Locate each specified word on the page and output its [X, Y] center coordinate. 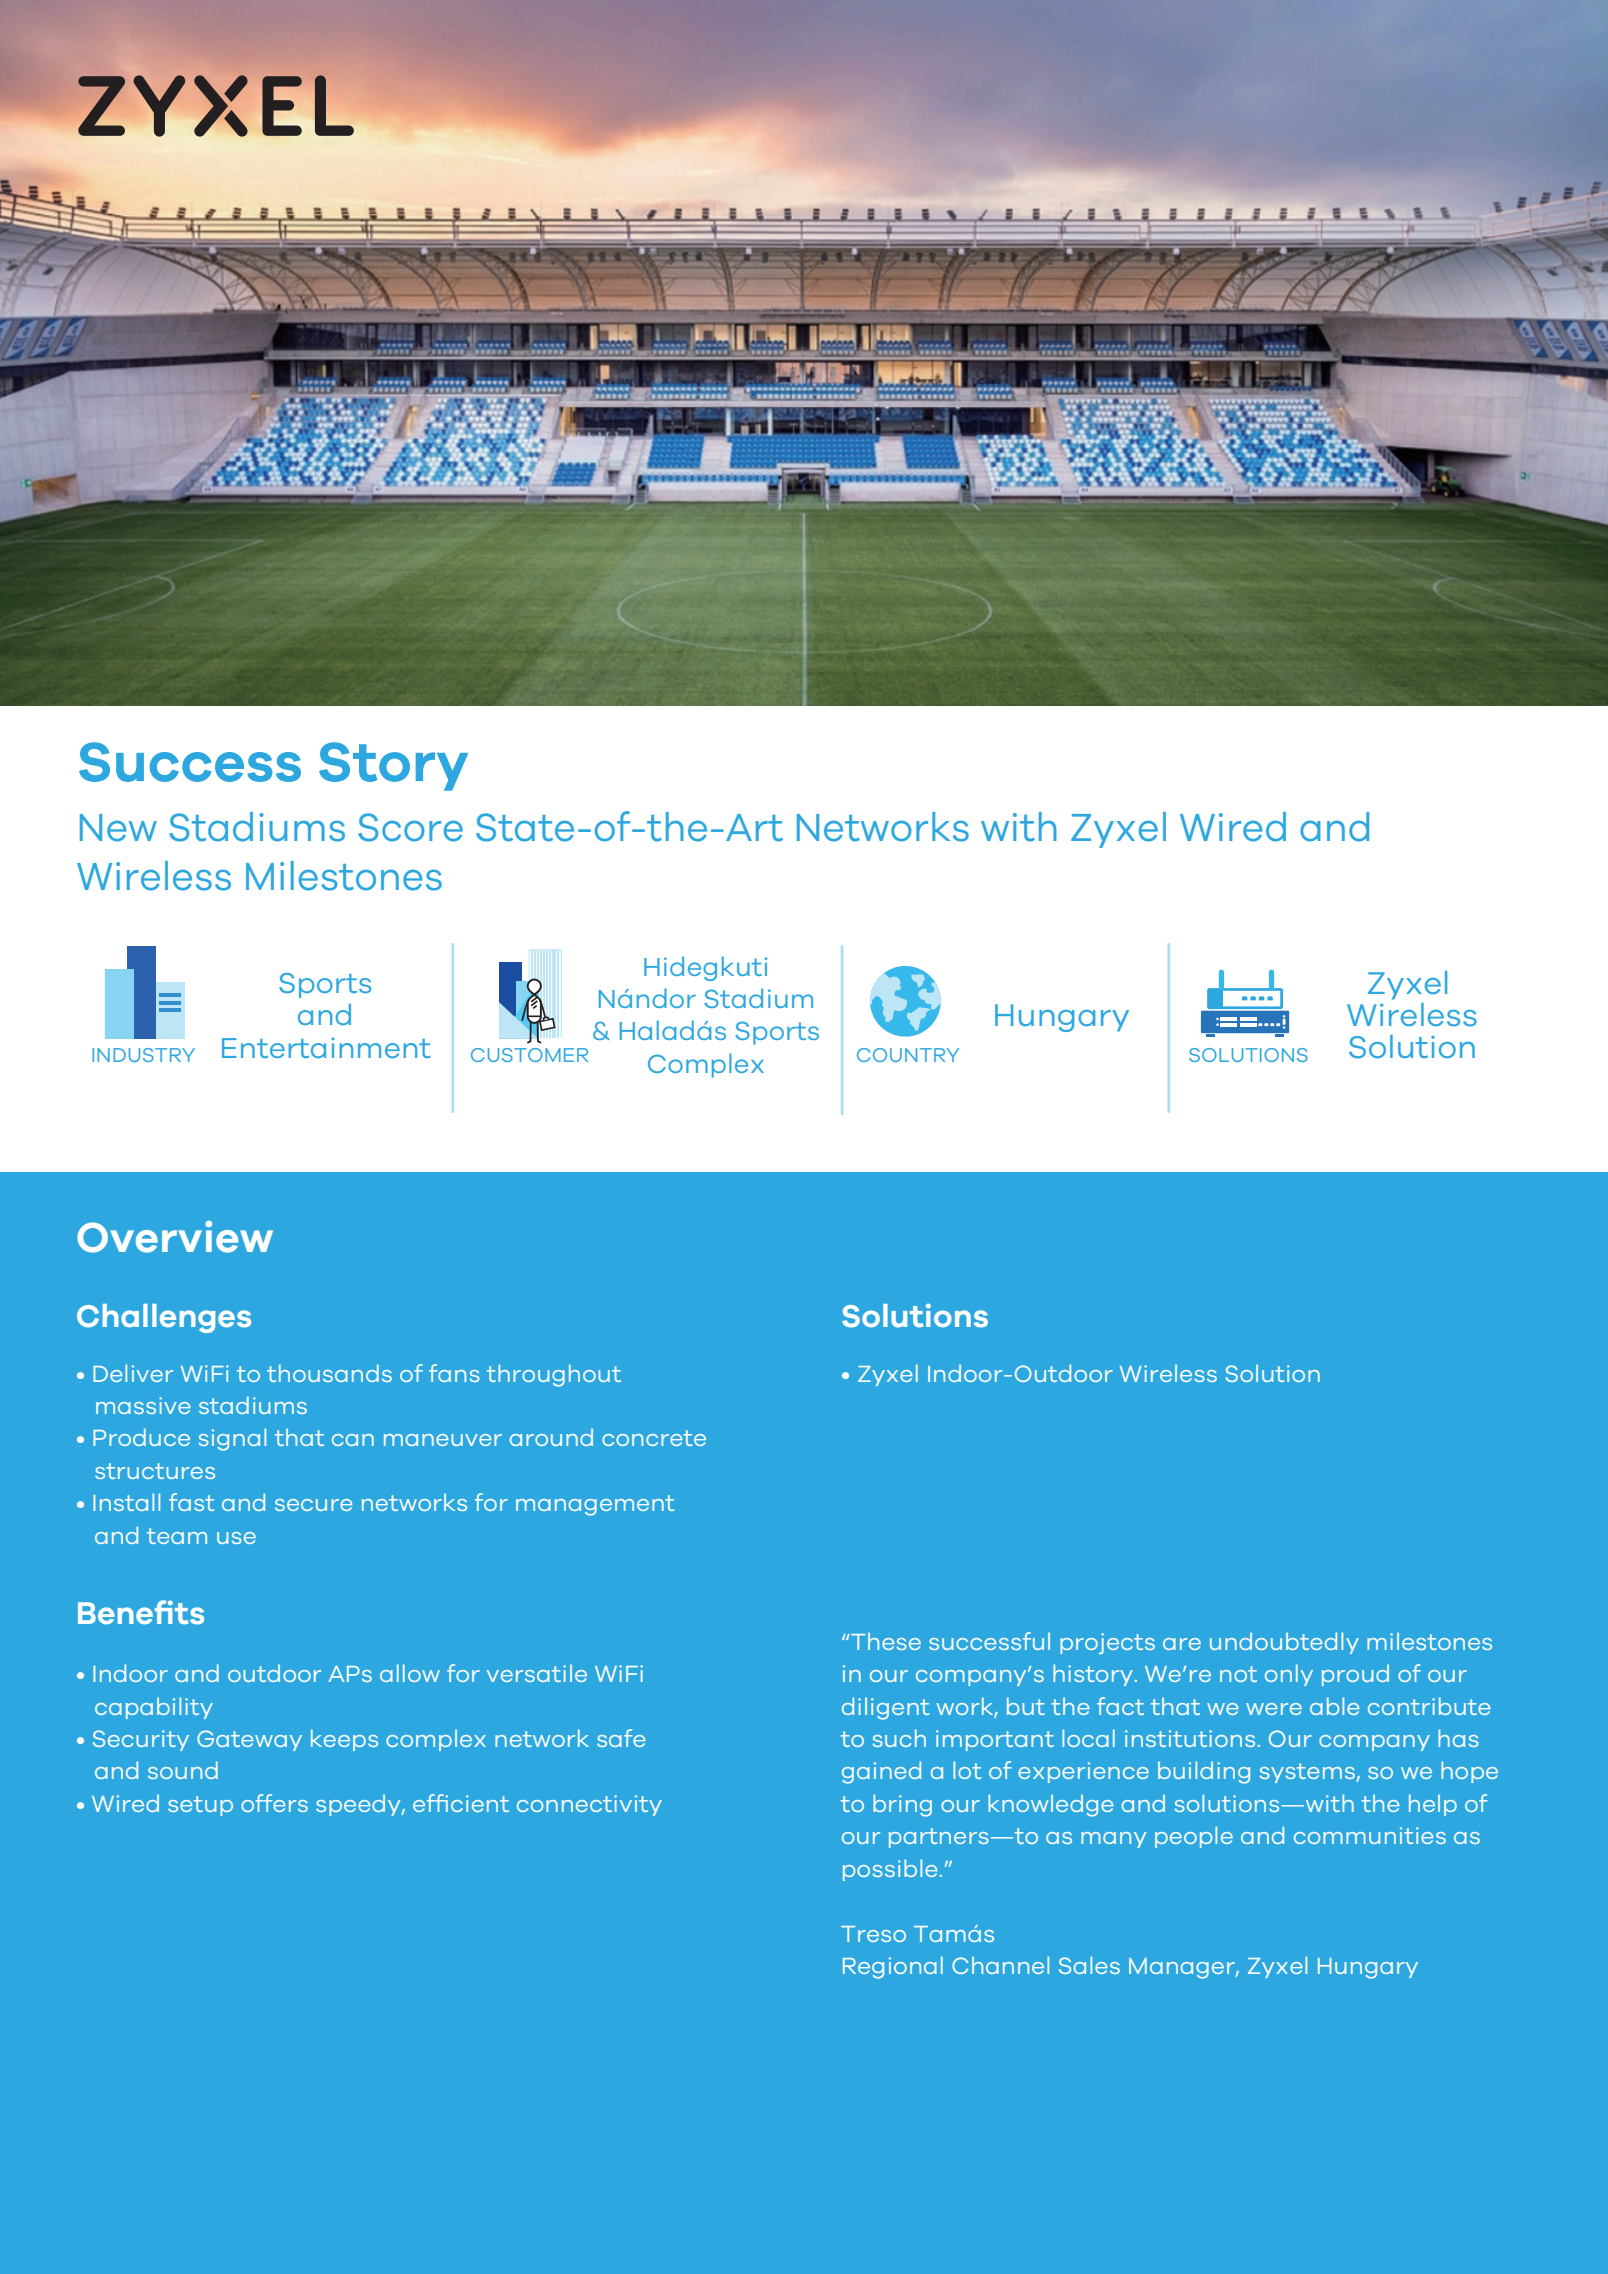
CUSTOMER [529, 1055]
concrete [654, 1438]
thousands [329, 1373]
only [1289, 1675]
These [886, 1641]
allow [410, 1673]
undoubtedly [1284, 1643]
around [551, 1437]
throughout [554, 1375]
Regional [893, 1967]
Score [410, 827]
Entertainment [326, 1047]
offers [274, 1803]
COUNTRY [908, 1055]
